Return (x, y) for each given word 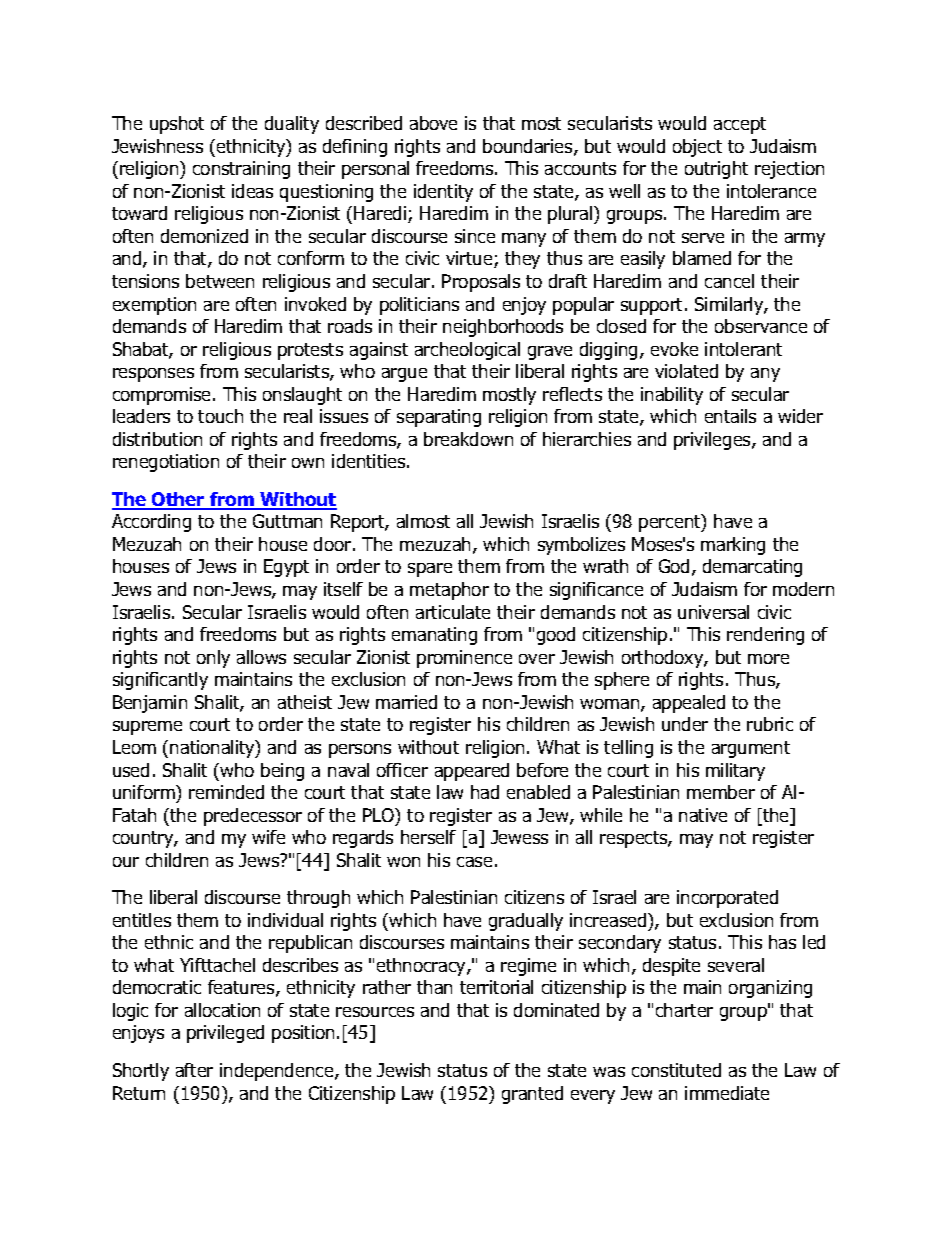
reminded (226, 792)
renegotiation (166, 463)
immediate (727, 1093)
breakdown (468, 439)
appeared (472, 772)
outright (716, 170)
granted (532, 1095)
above (433, 123)
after (194, 1070)
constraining (241, 170)
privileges (713, 441)
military (735, 772)
